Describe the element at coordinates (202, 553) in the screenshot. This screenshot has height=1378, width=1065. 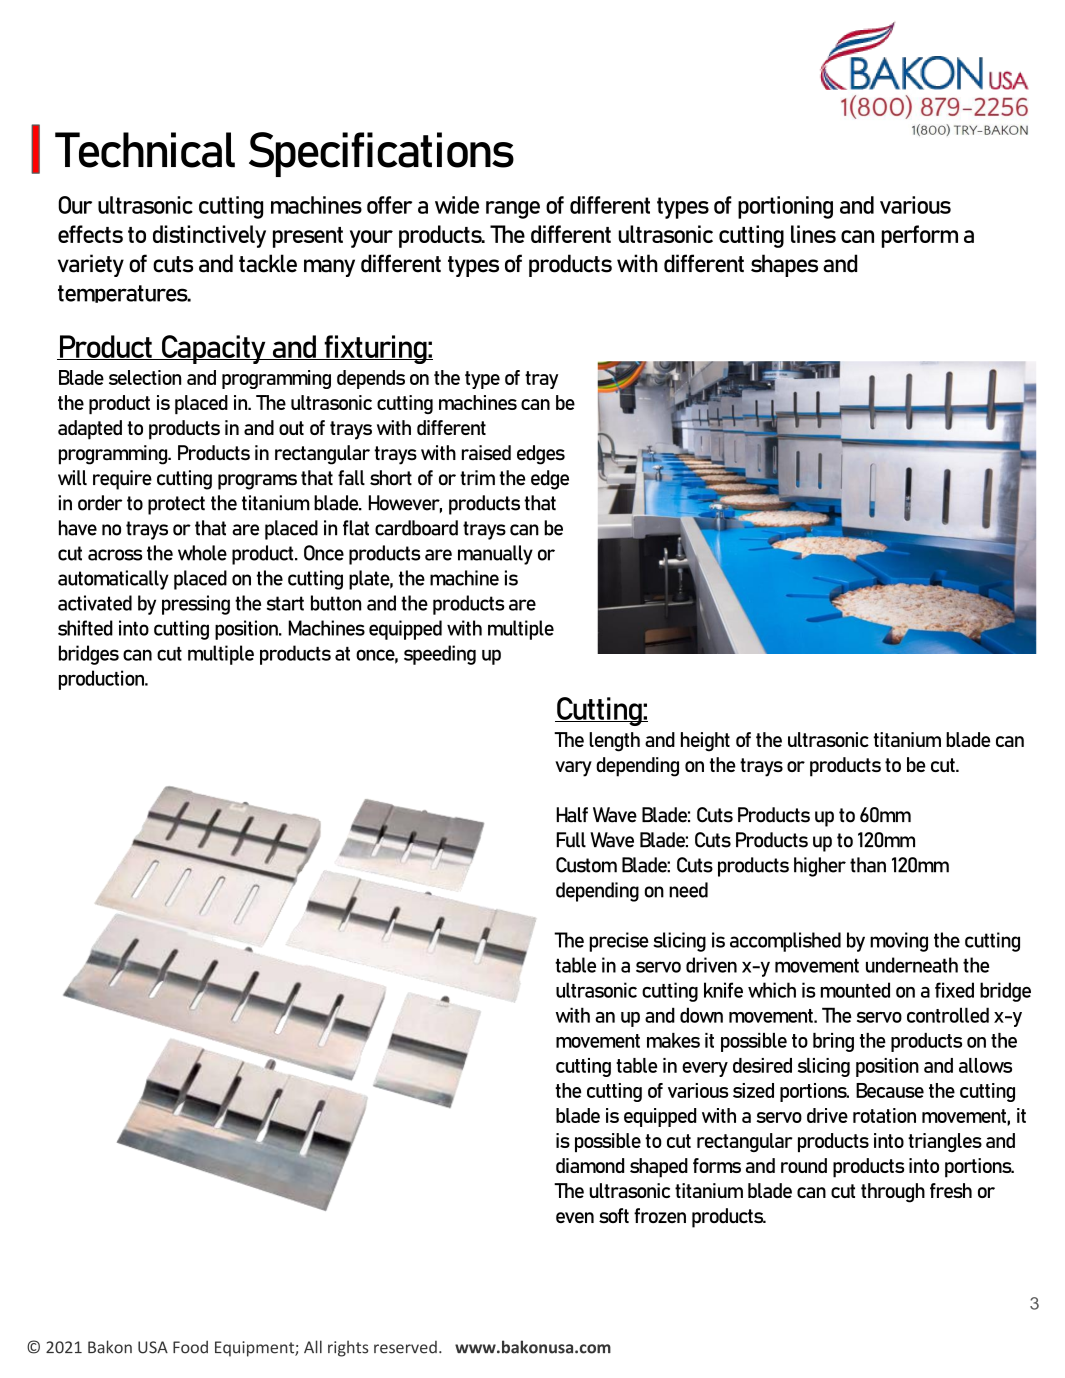
I see `whole` at that location.
